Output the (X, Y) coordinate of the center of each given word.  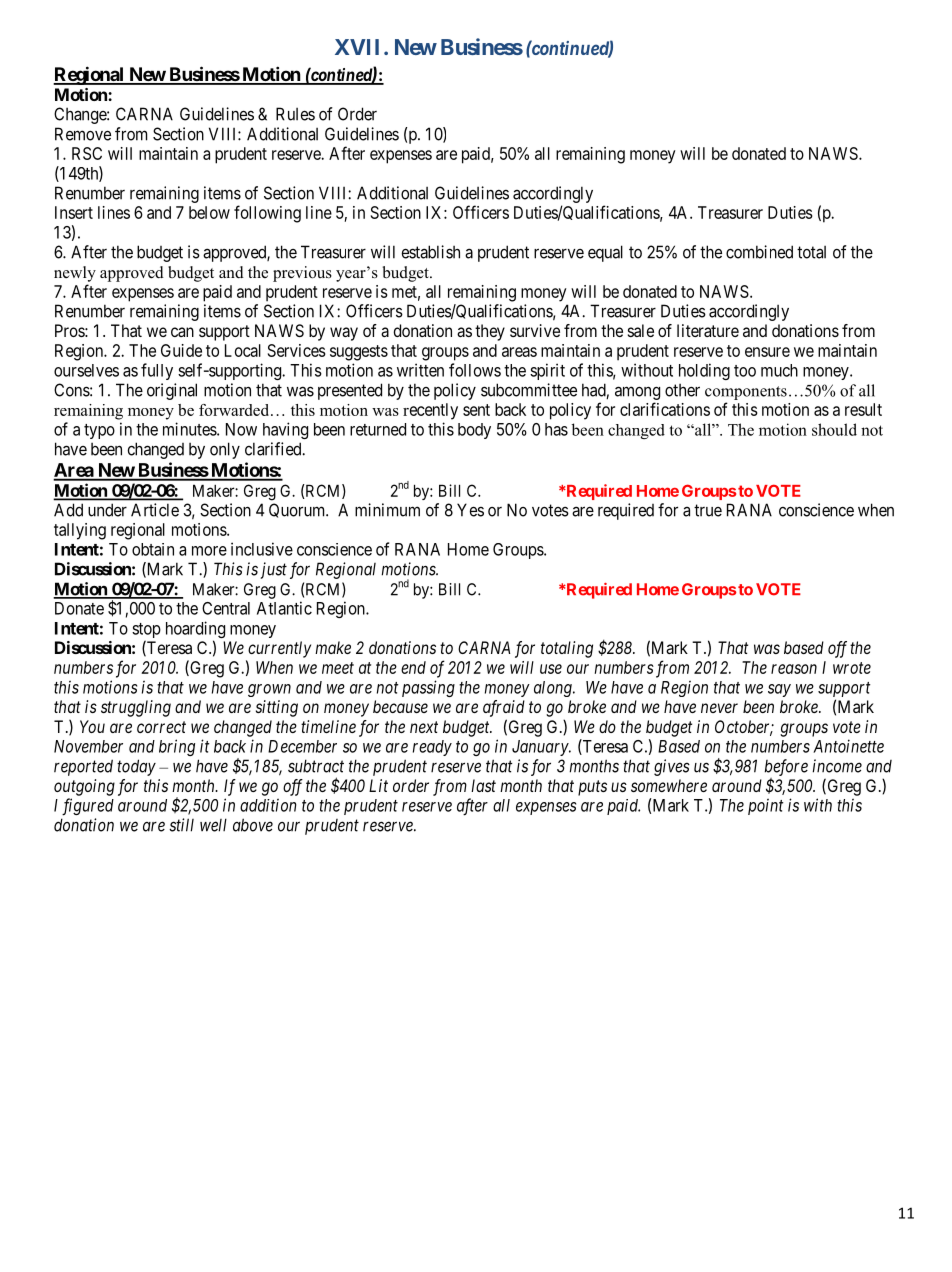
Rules (295, 114)
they (490, 332)
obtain (153, 549)
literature (708, 330)
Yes (470, 510)
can (182, 332)
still (181, 825)
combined (759, 252)
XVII (357, 47)
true (708, 510)
